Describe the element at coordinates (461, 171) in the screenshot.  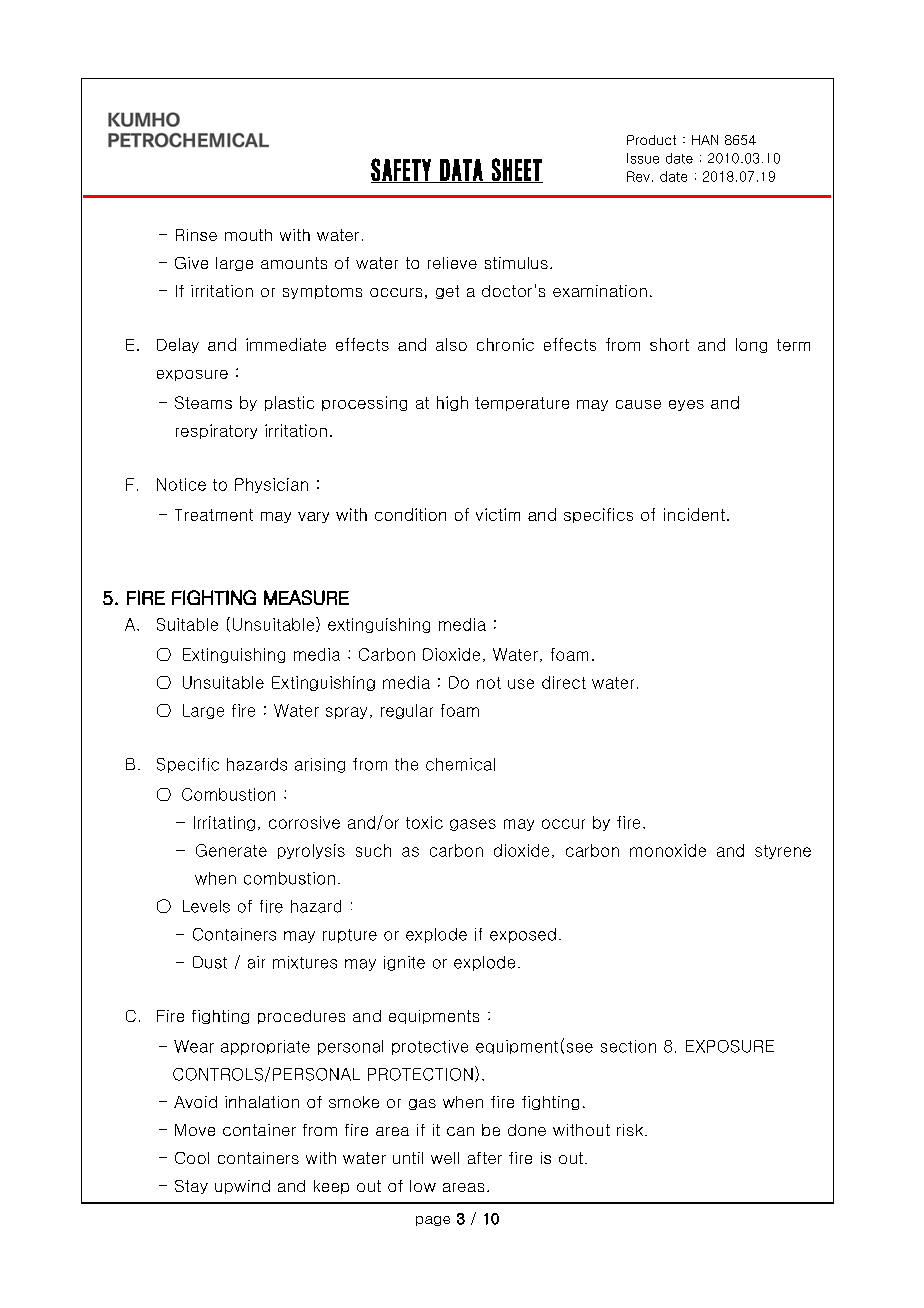
I see `DATA` at that location.
